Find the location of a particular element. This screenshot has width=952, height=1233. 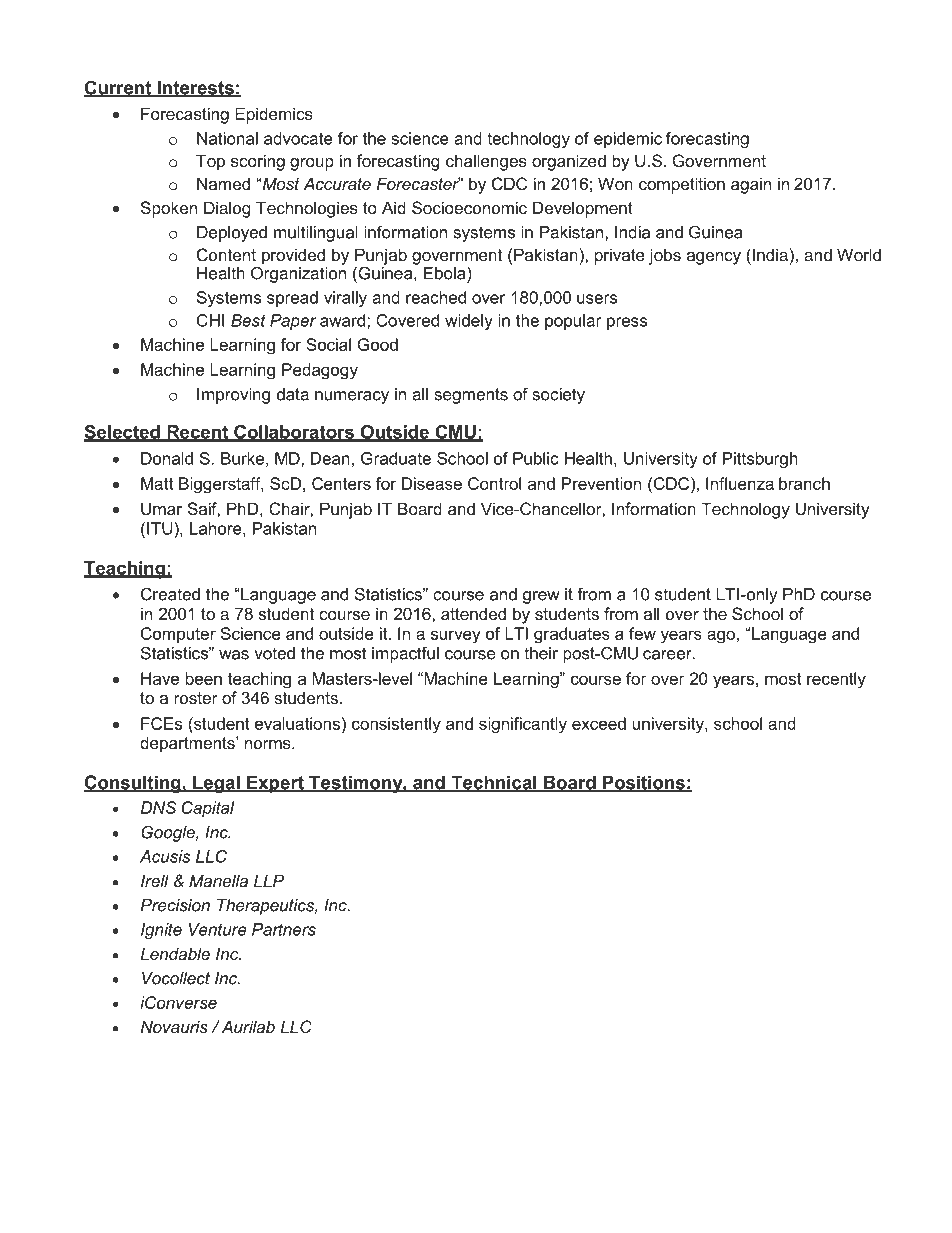

Umar is located at coordinates (161, 508).
